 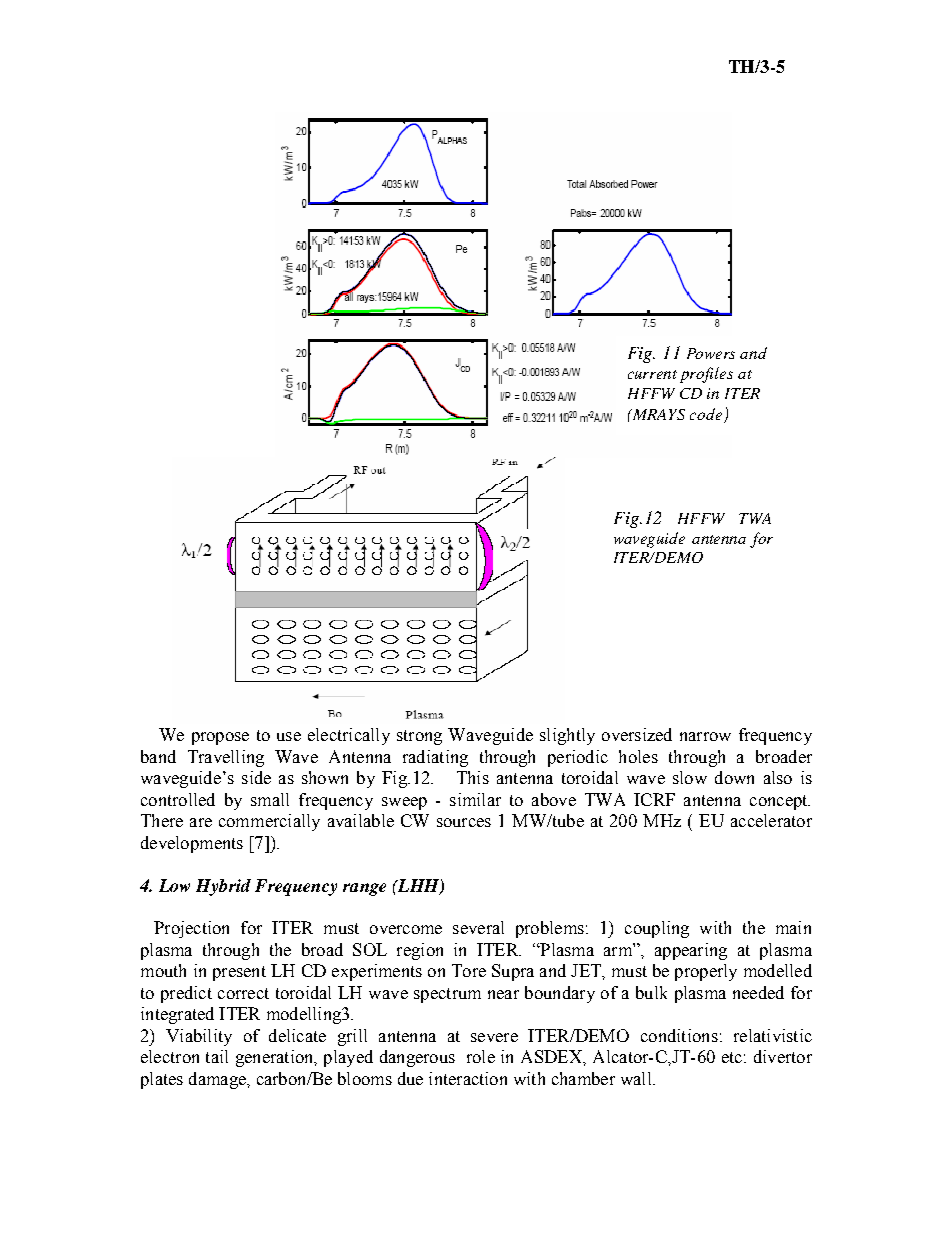 What do you see at coordinates (732, 1057) in the document?
I see `etc` at bounding box center [732, 1057].
